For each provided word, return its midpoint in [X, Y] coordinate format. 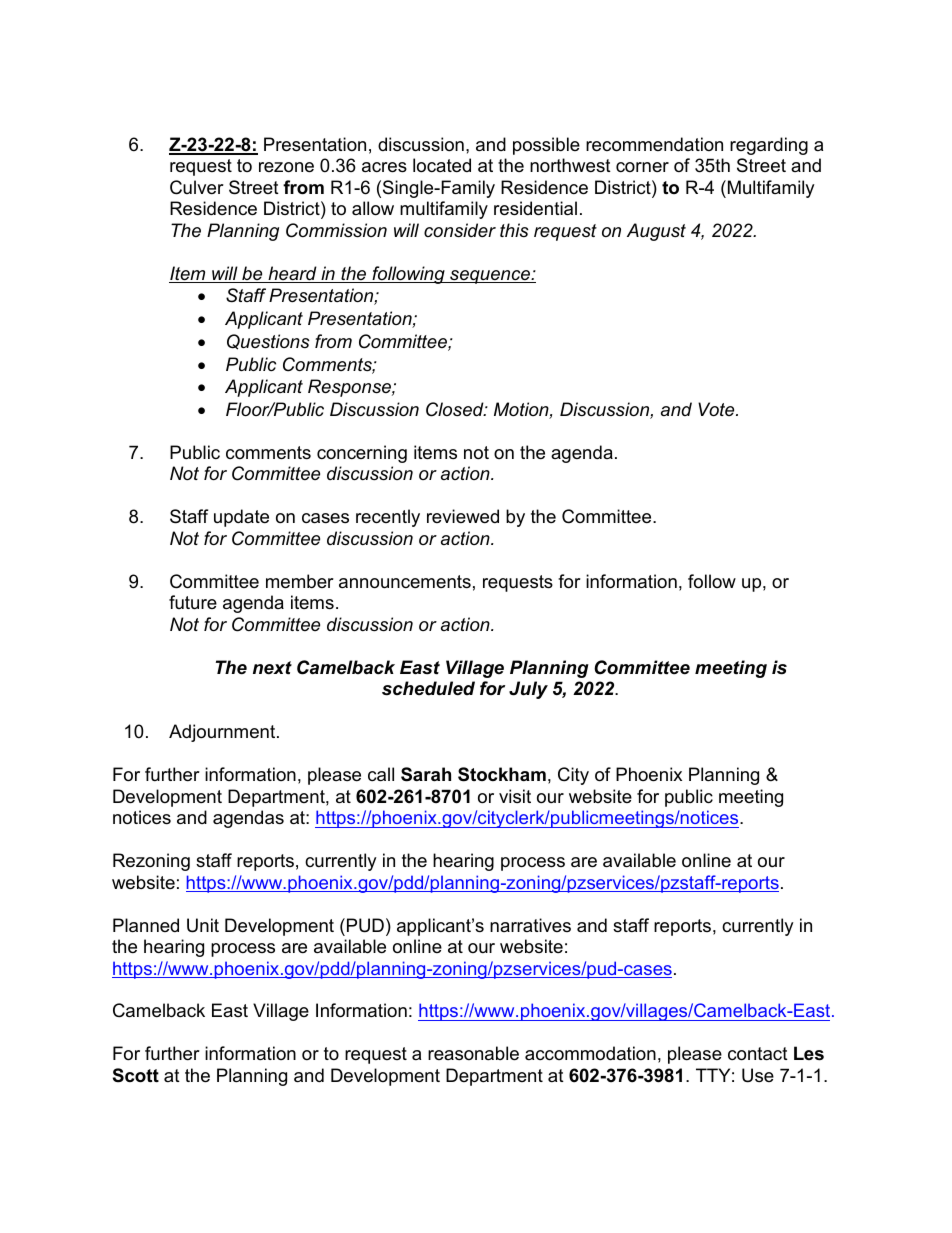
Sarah [426, 774]
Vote [717, 409]
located [442, 165]
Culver [197, 187]
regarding [769, 146]
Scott [136, 1075]
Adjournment [223, 733]
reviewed [463, 516]
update [241, 518]
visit [515, 796]
